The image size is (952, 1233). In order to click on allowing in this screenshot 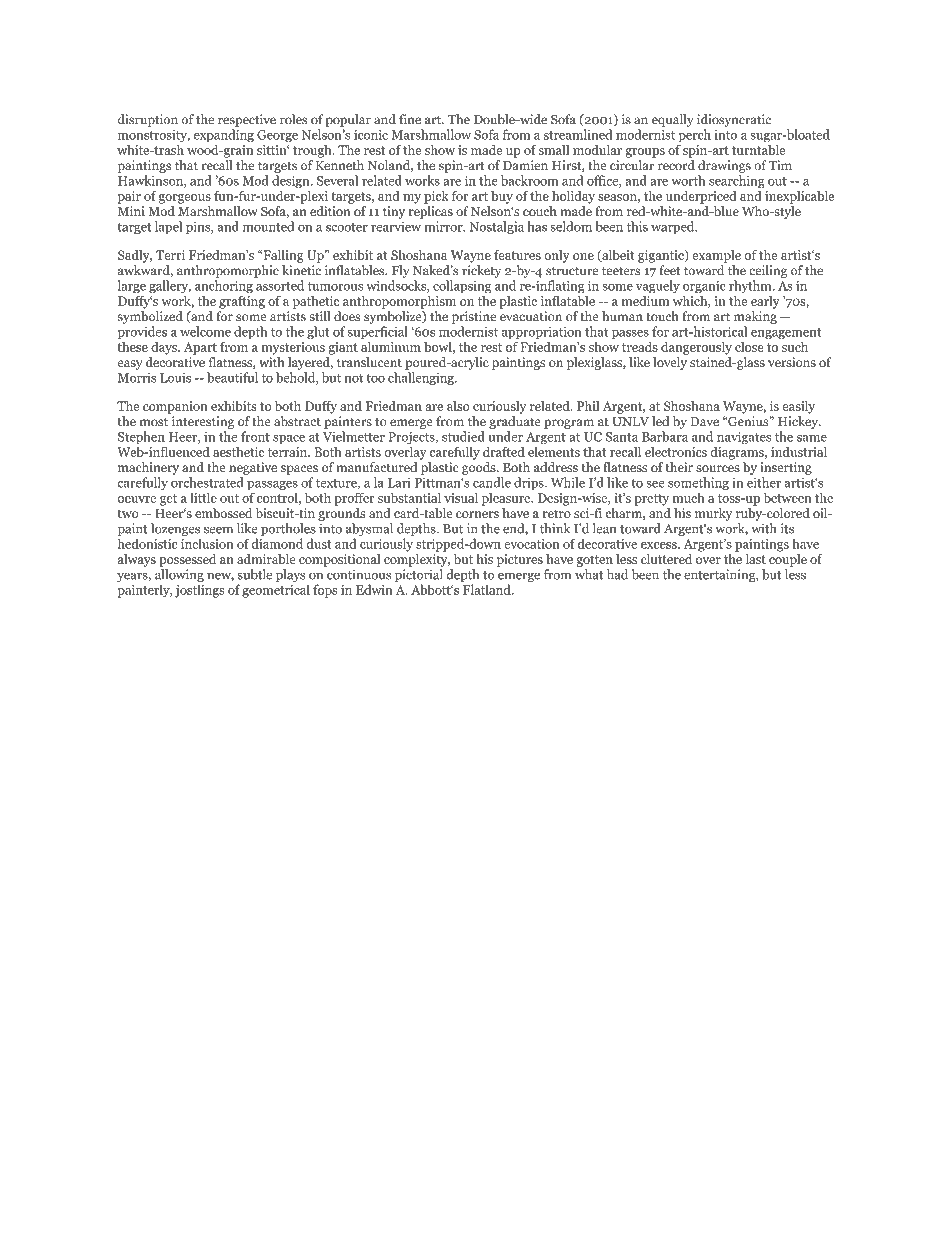, I will do `click(179, 577)`.
